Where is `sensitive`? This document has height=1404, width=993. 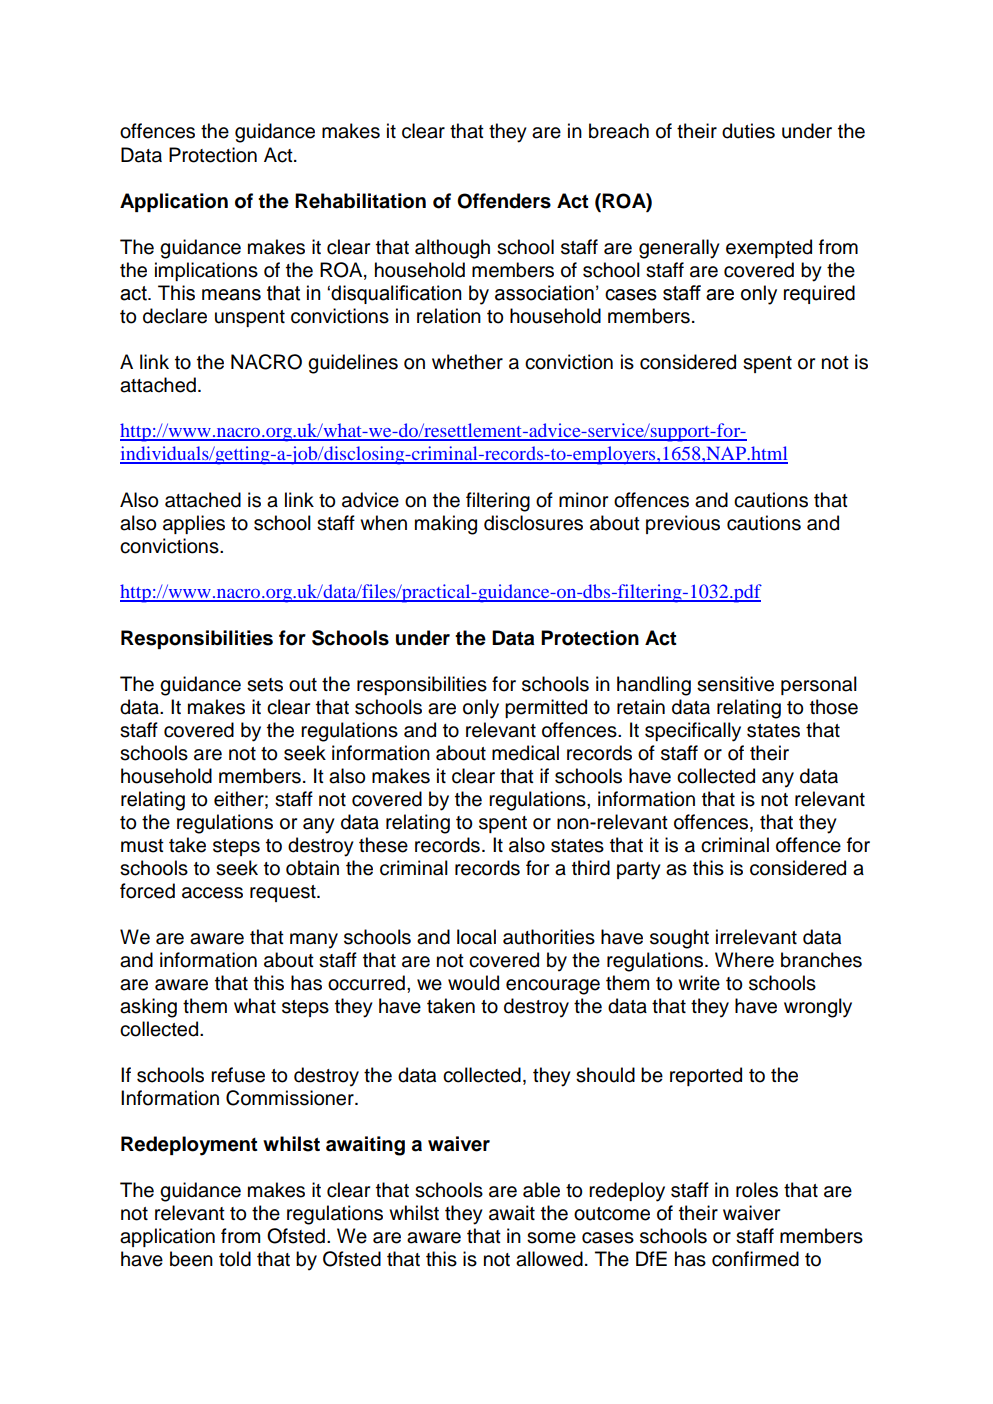 sensitive is located at coordinates (735, 684).
